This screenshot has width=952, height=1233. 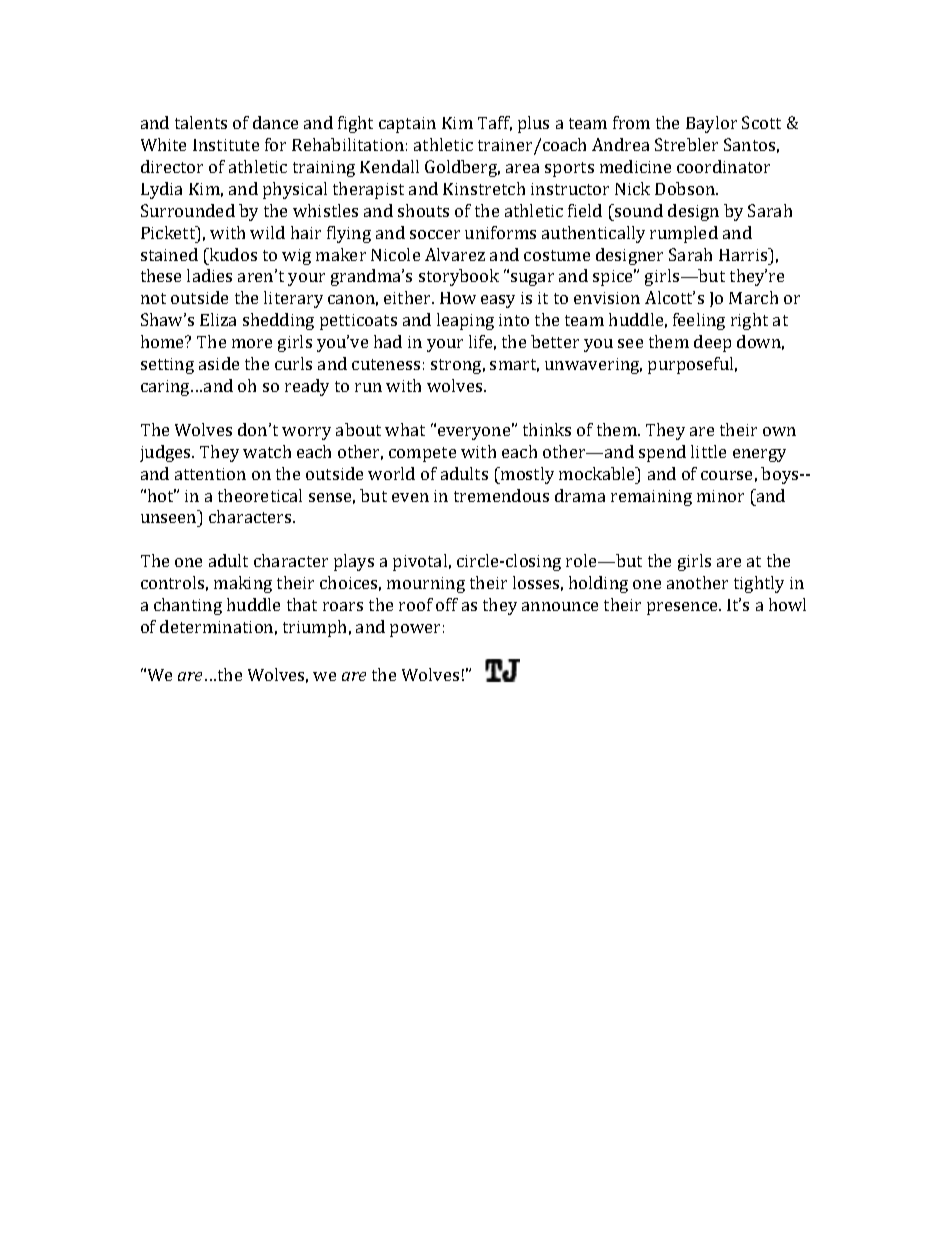 I want to click on cuteness, so click(x=386, y=364).
